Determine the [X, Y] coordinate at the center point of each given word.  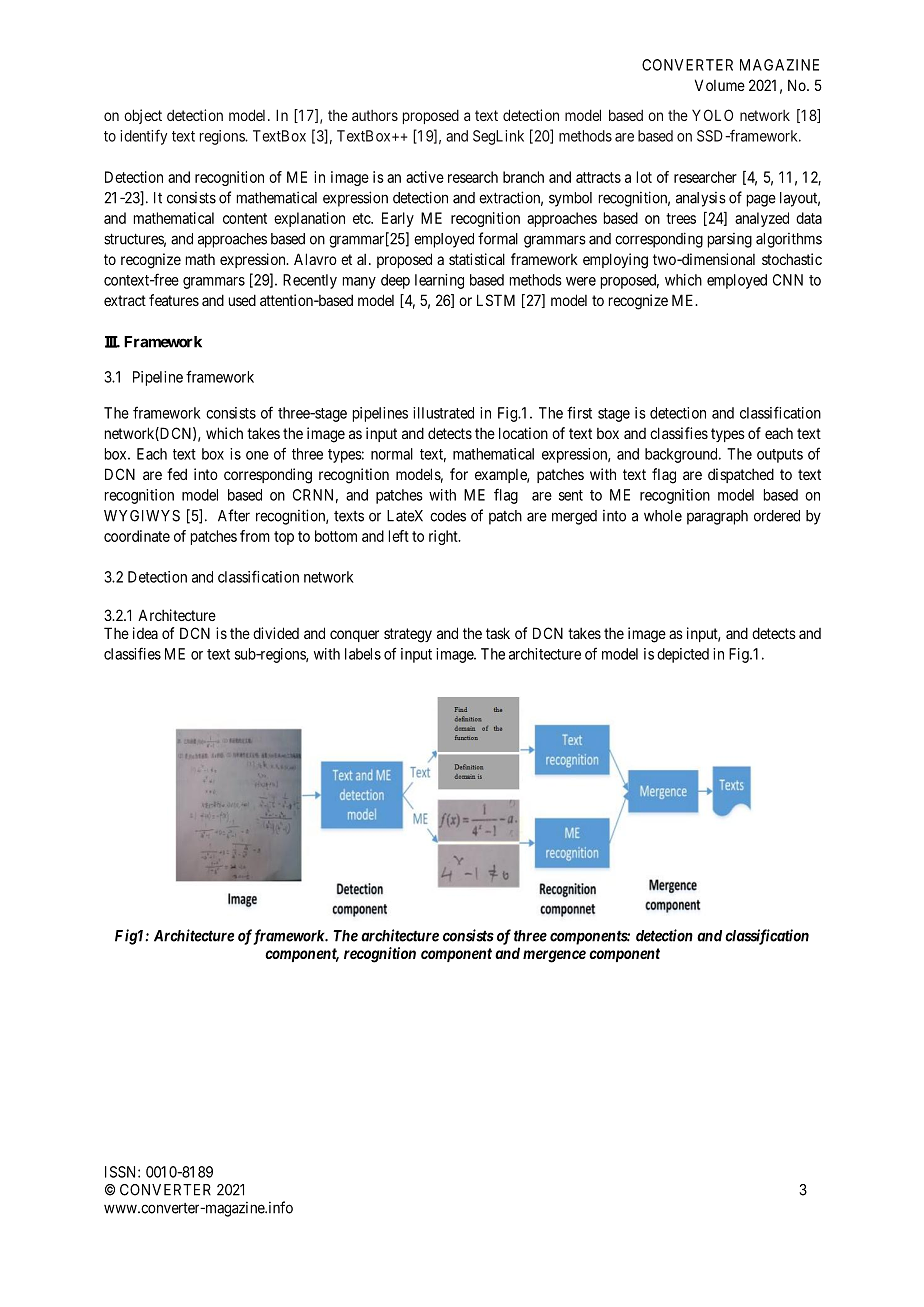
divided [276, 633]
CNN [788, 280]
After [234, 515]
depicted [683, 655]
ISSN [122, 1172]
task [498, 633]
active [425, 177]
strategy [408, 635]
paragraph [717, 517]
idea [145, 633]
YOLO [712, 115]
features [174, 300]
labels [363, 654]
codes [448, 516]
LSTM [496, 300]
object [143, 116]
